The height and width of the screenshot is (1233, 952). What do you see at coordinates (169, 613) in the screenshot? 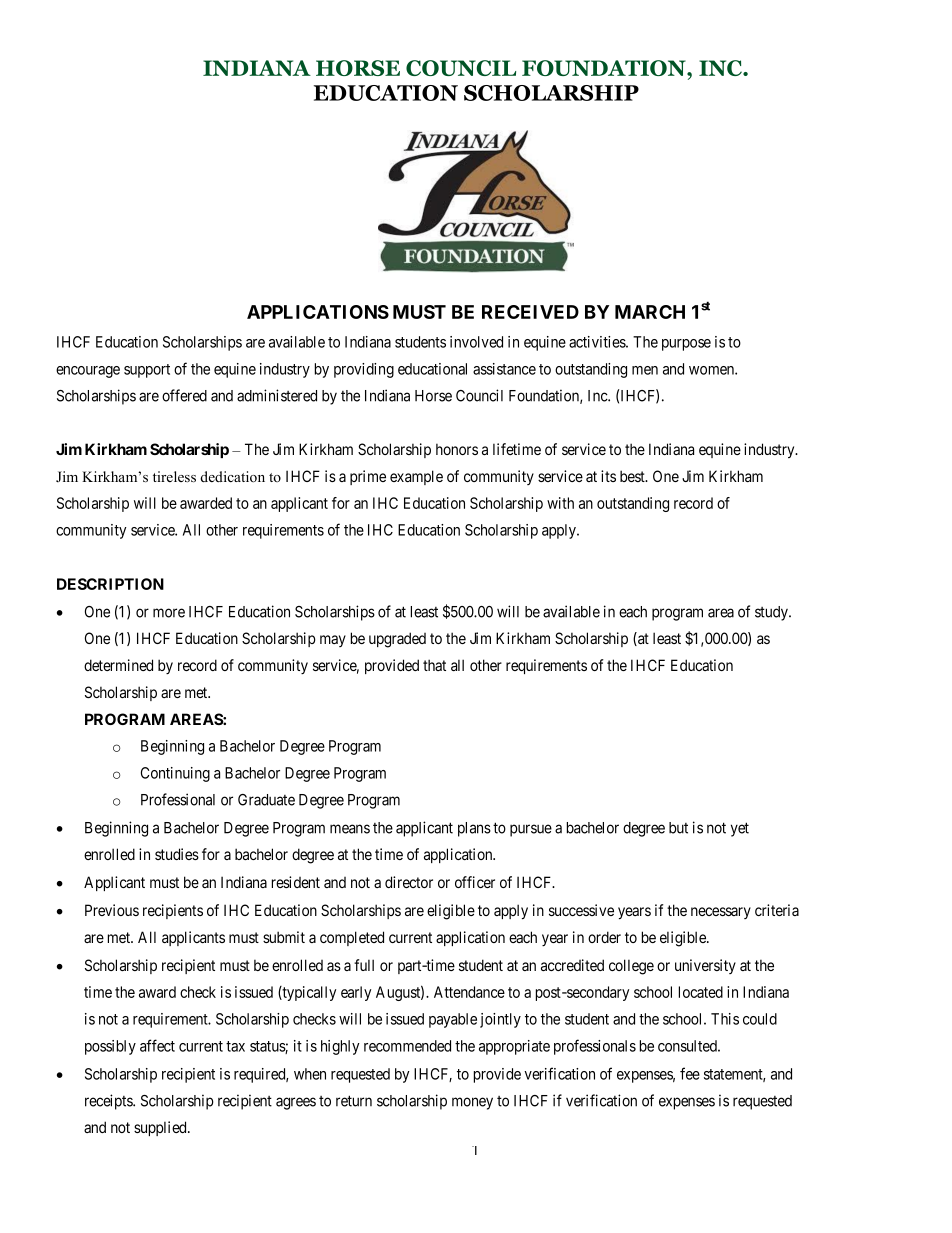
I see `more` at bounding box center [169, 613].
